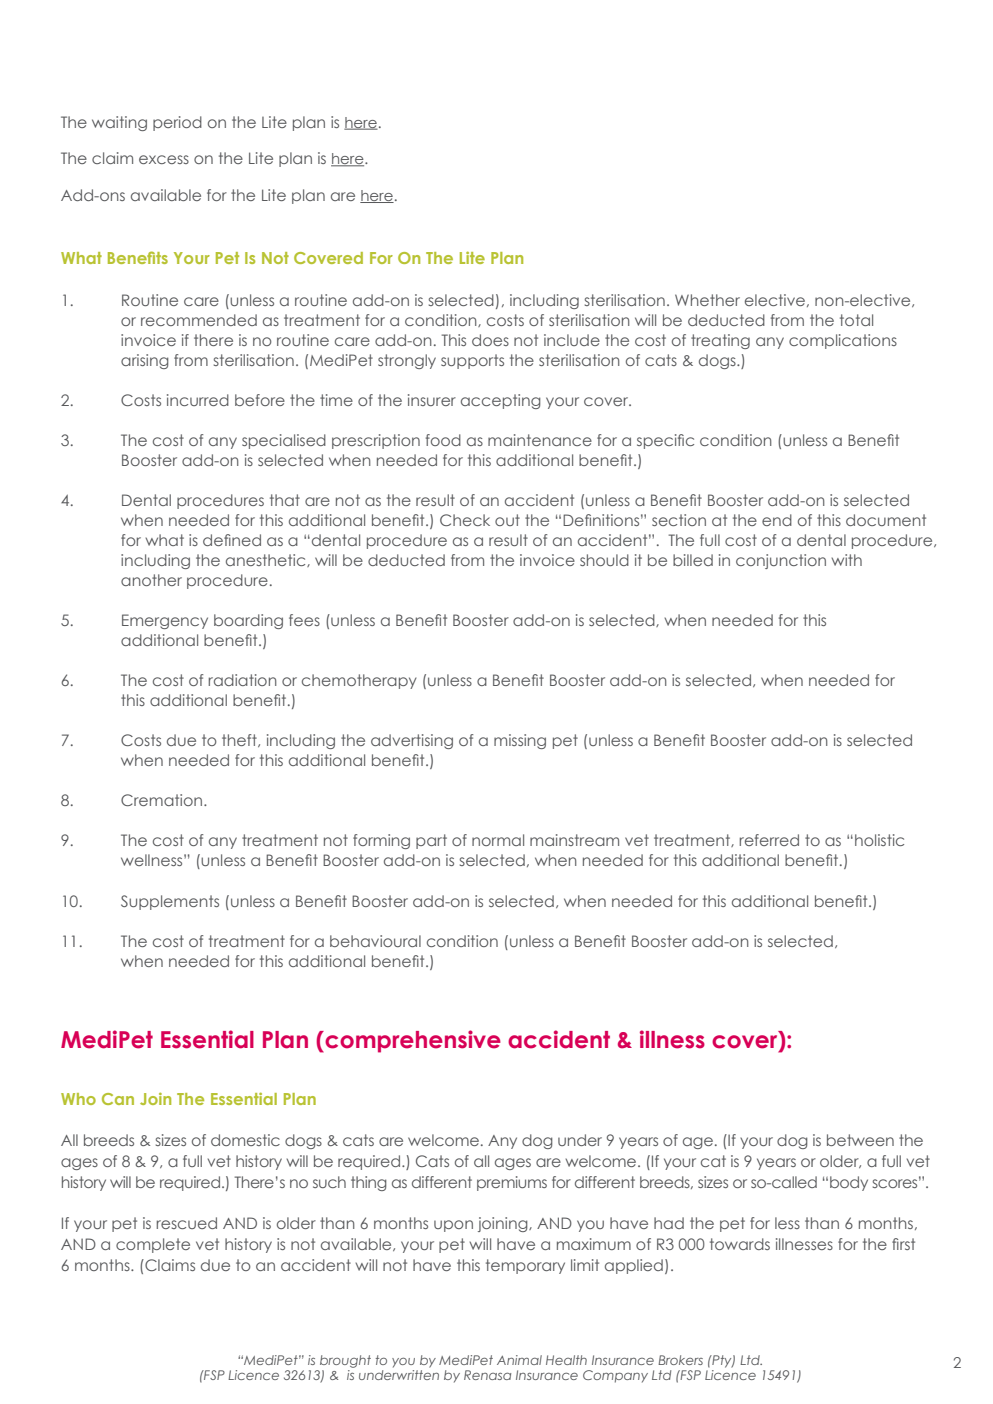  What do you see at coordinates (375, 941) in the image?
I see `behavioural` at bounding box center [375, 941].
